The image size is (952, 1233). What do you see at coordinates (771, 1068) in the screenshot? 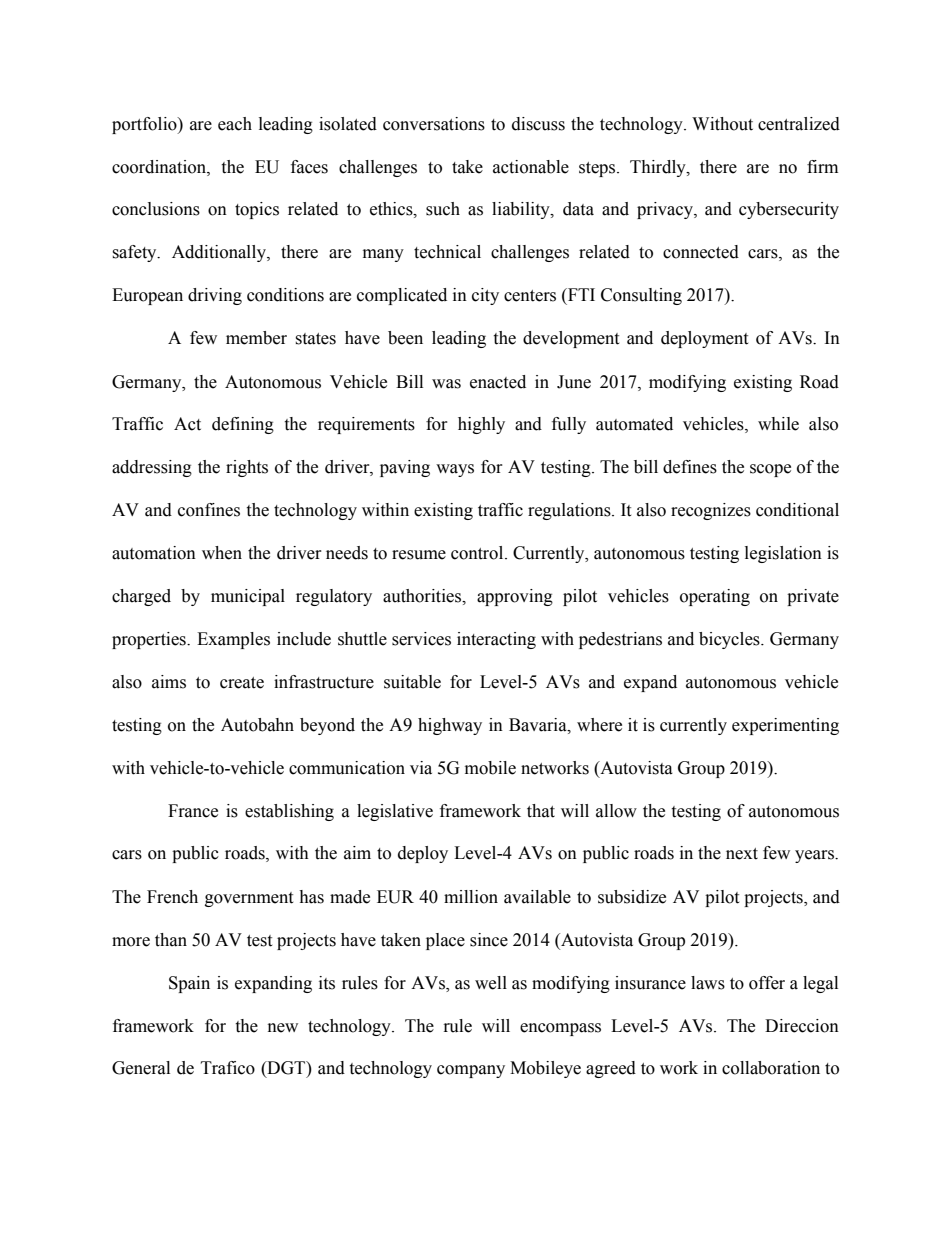
I see `collaboration` at bounding box center [771, 1068].
